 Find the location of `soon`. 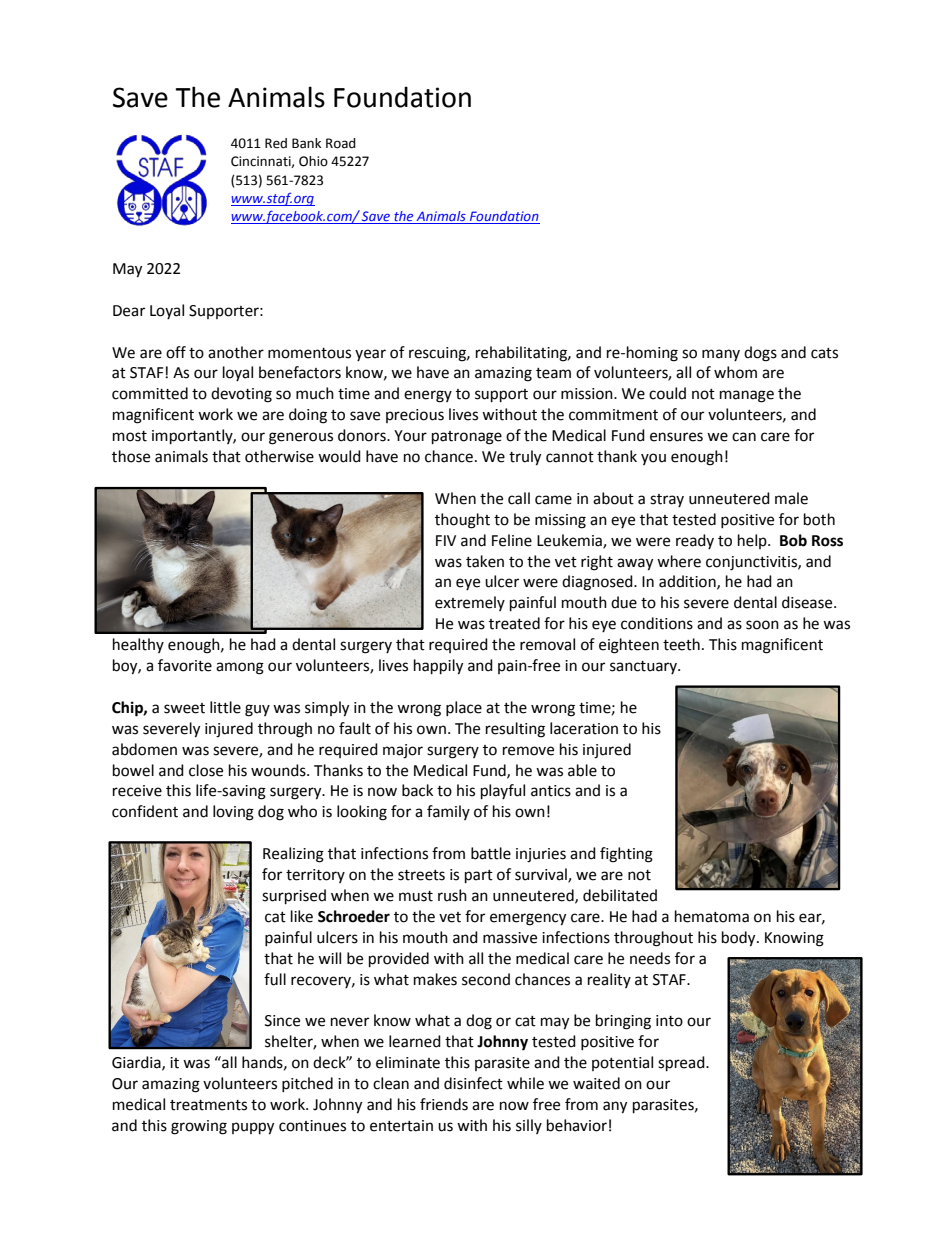

soon is located at coordinates (762, 625).
